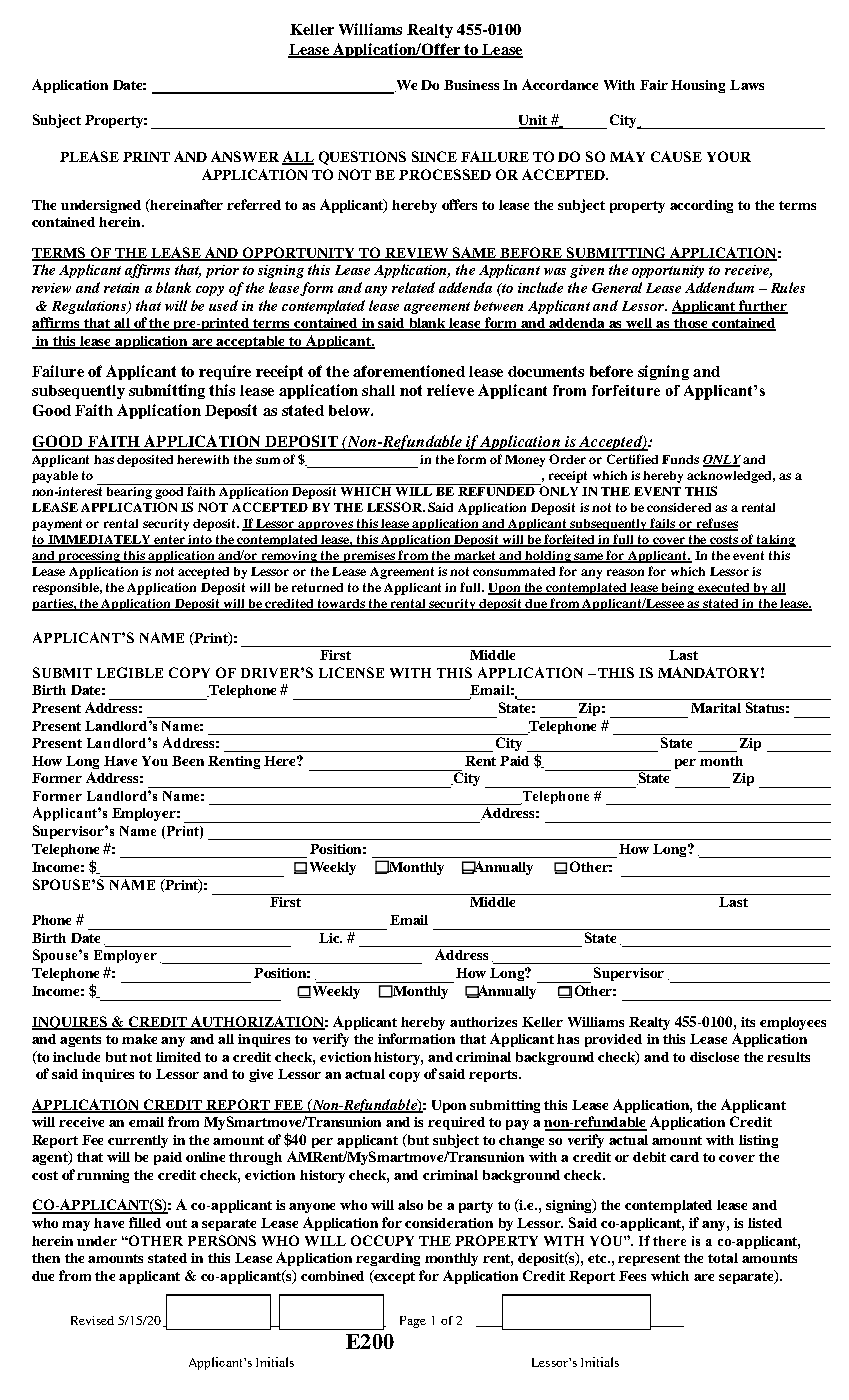 The width and height of the document is (849, 1400). What do you see at coordinates (139, 1039) in the document?
I see `make` at bounding box center [139, 1039].
